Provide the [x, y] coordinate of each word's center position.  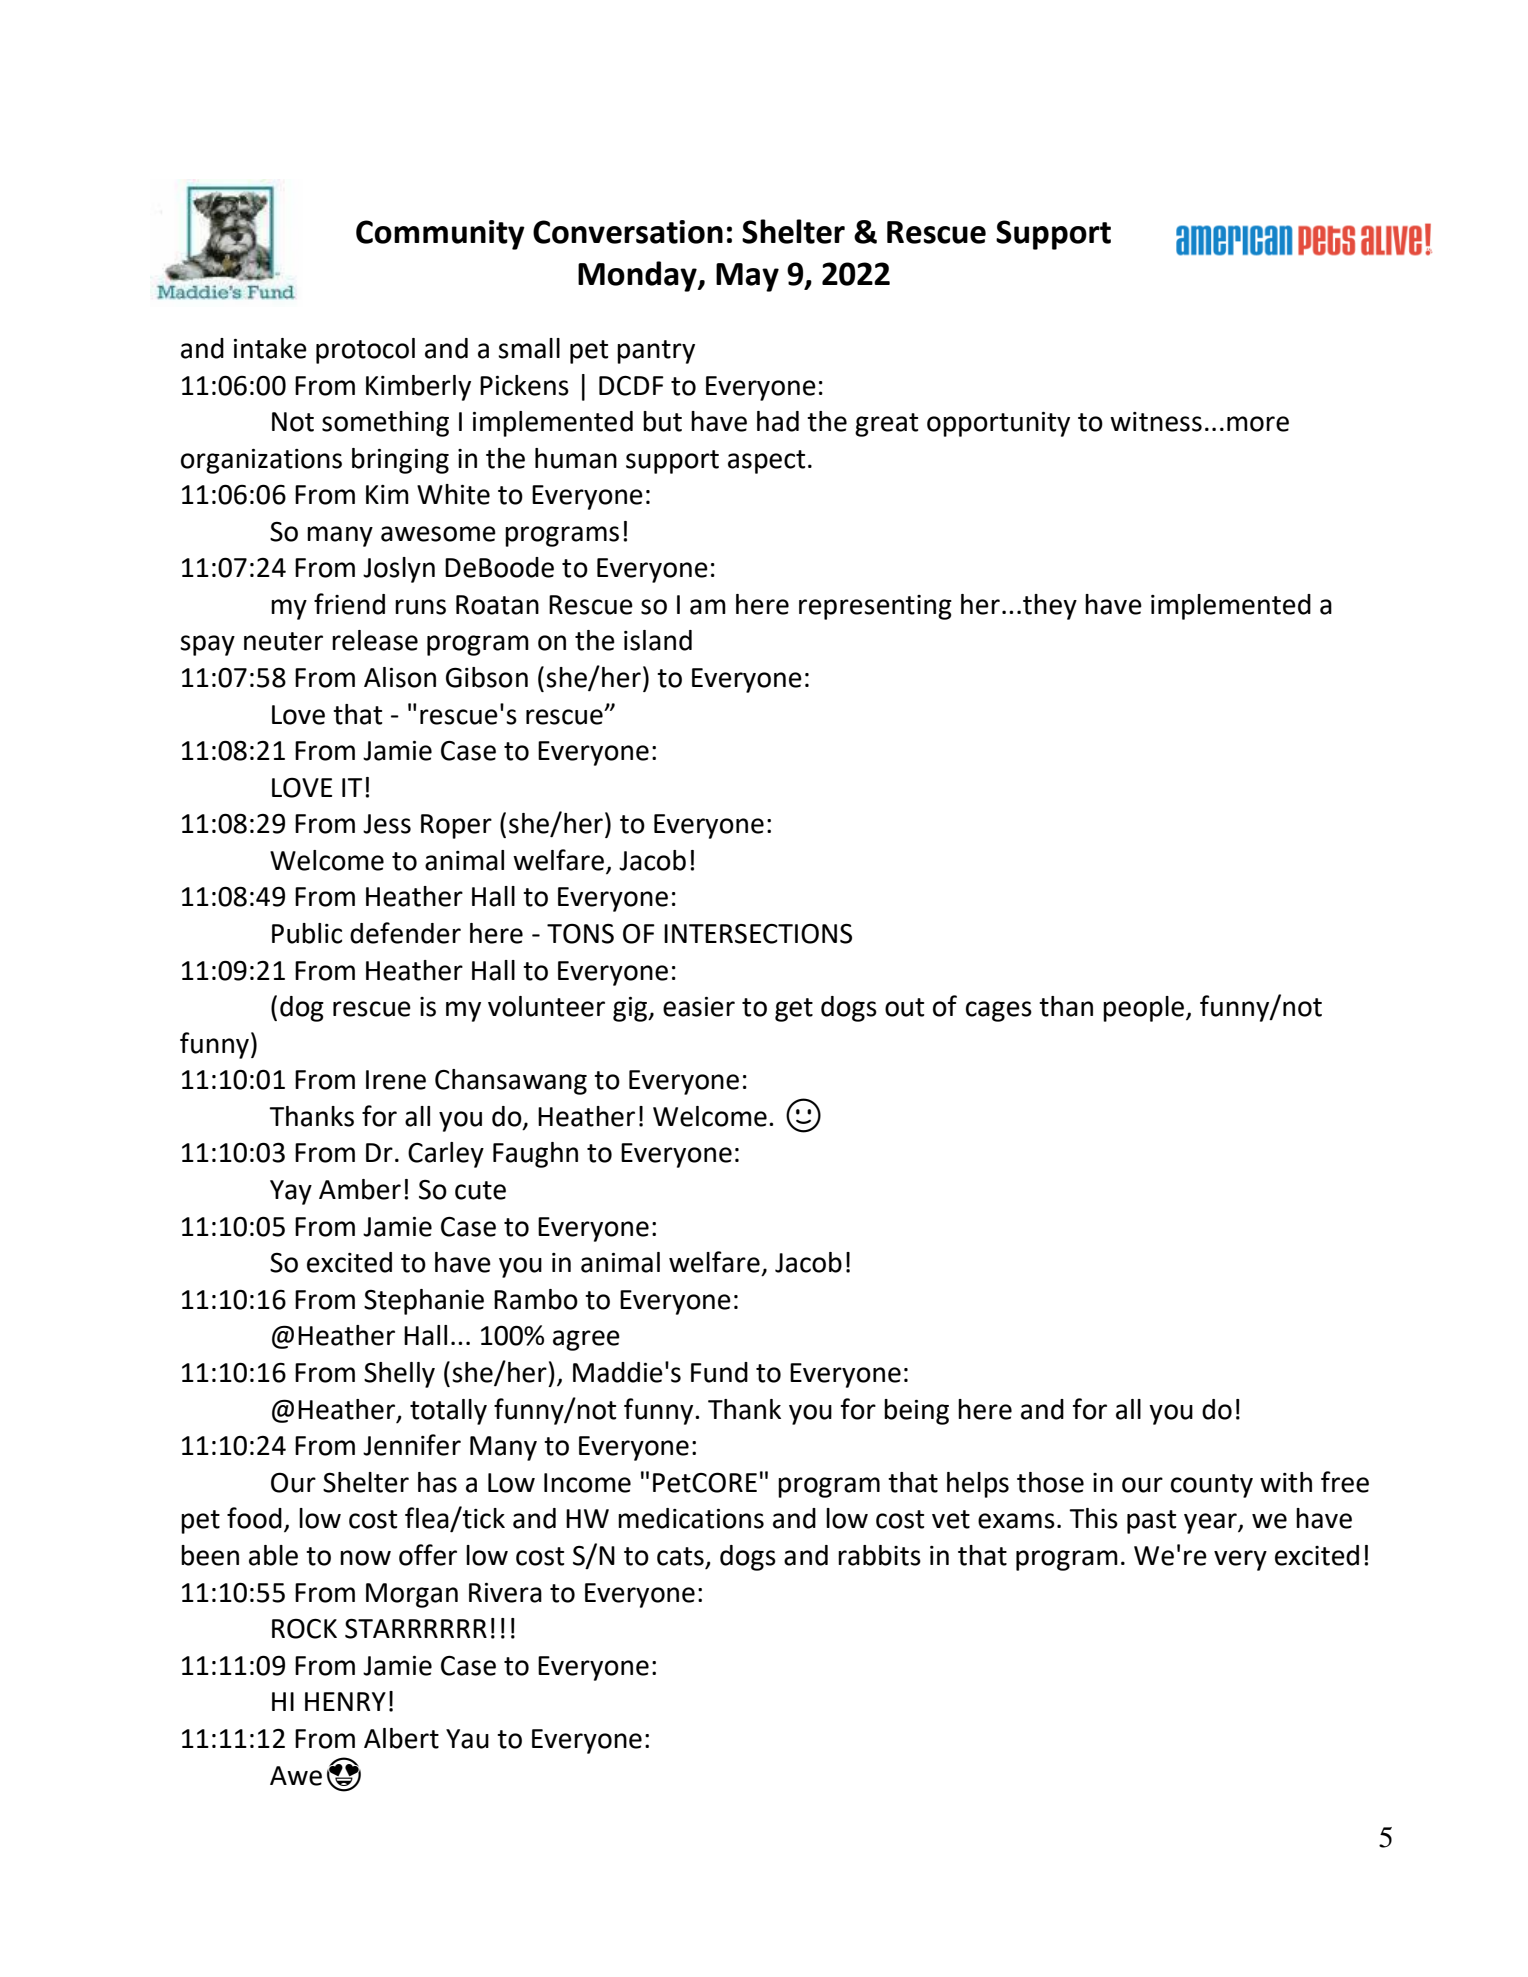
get [794, 1010]
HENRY [345, 1701]
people [1145, 1009]
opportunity [998, 424]
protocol [365, 351]
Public [307, 933]
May [747, 277]
